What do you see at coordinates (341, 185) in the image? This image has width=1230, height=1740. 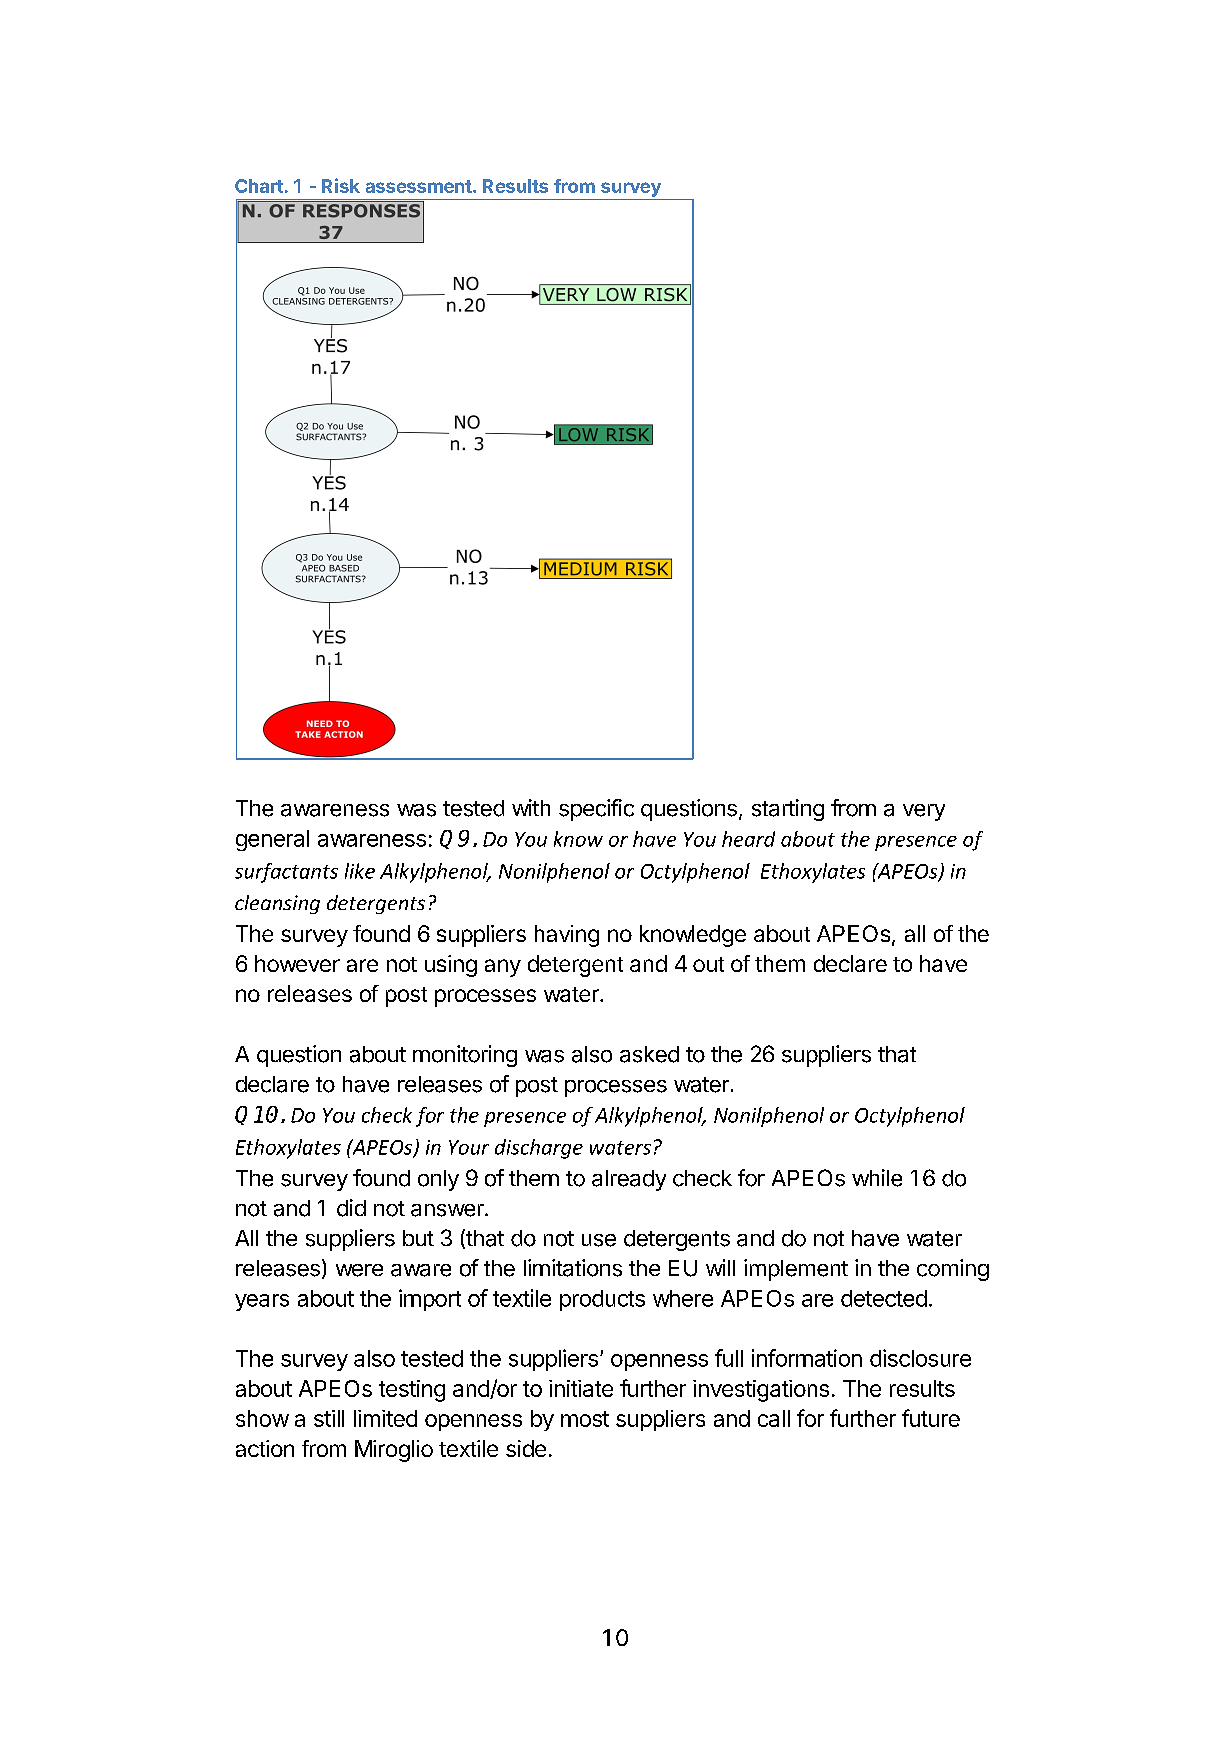 I see `Risk` at bounding box center [341, 185].
